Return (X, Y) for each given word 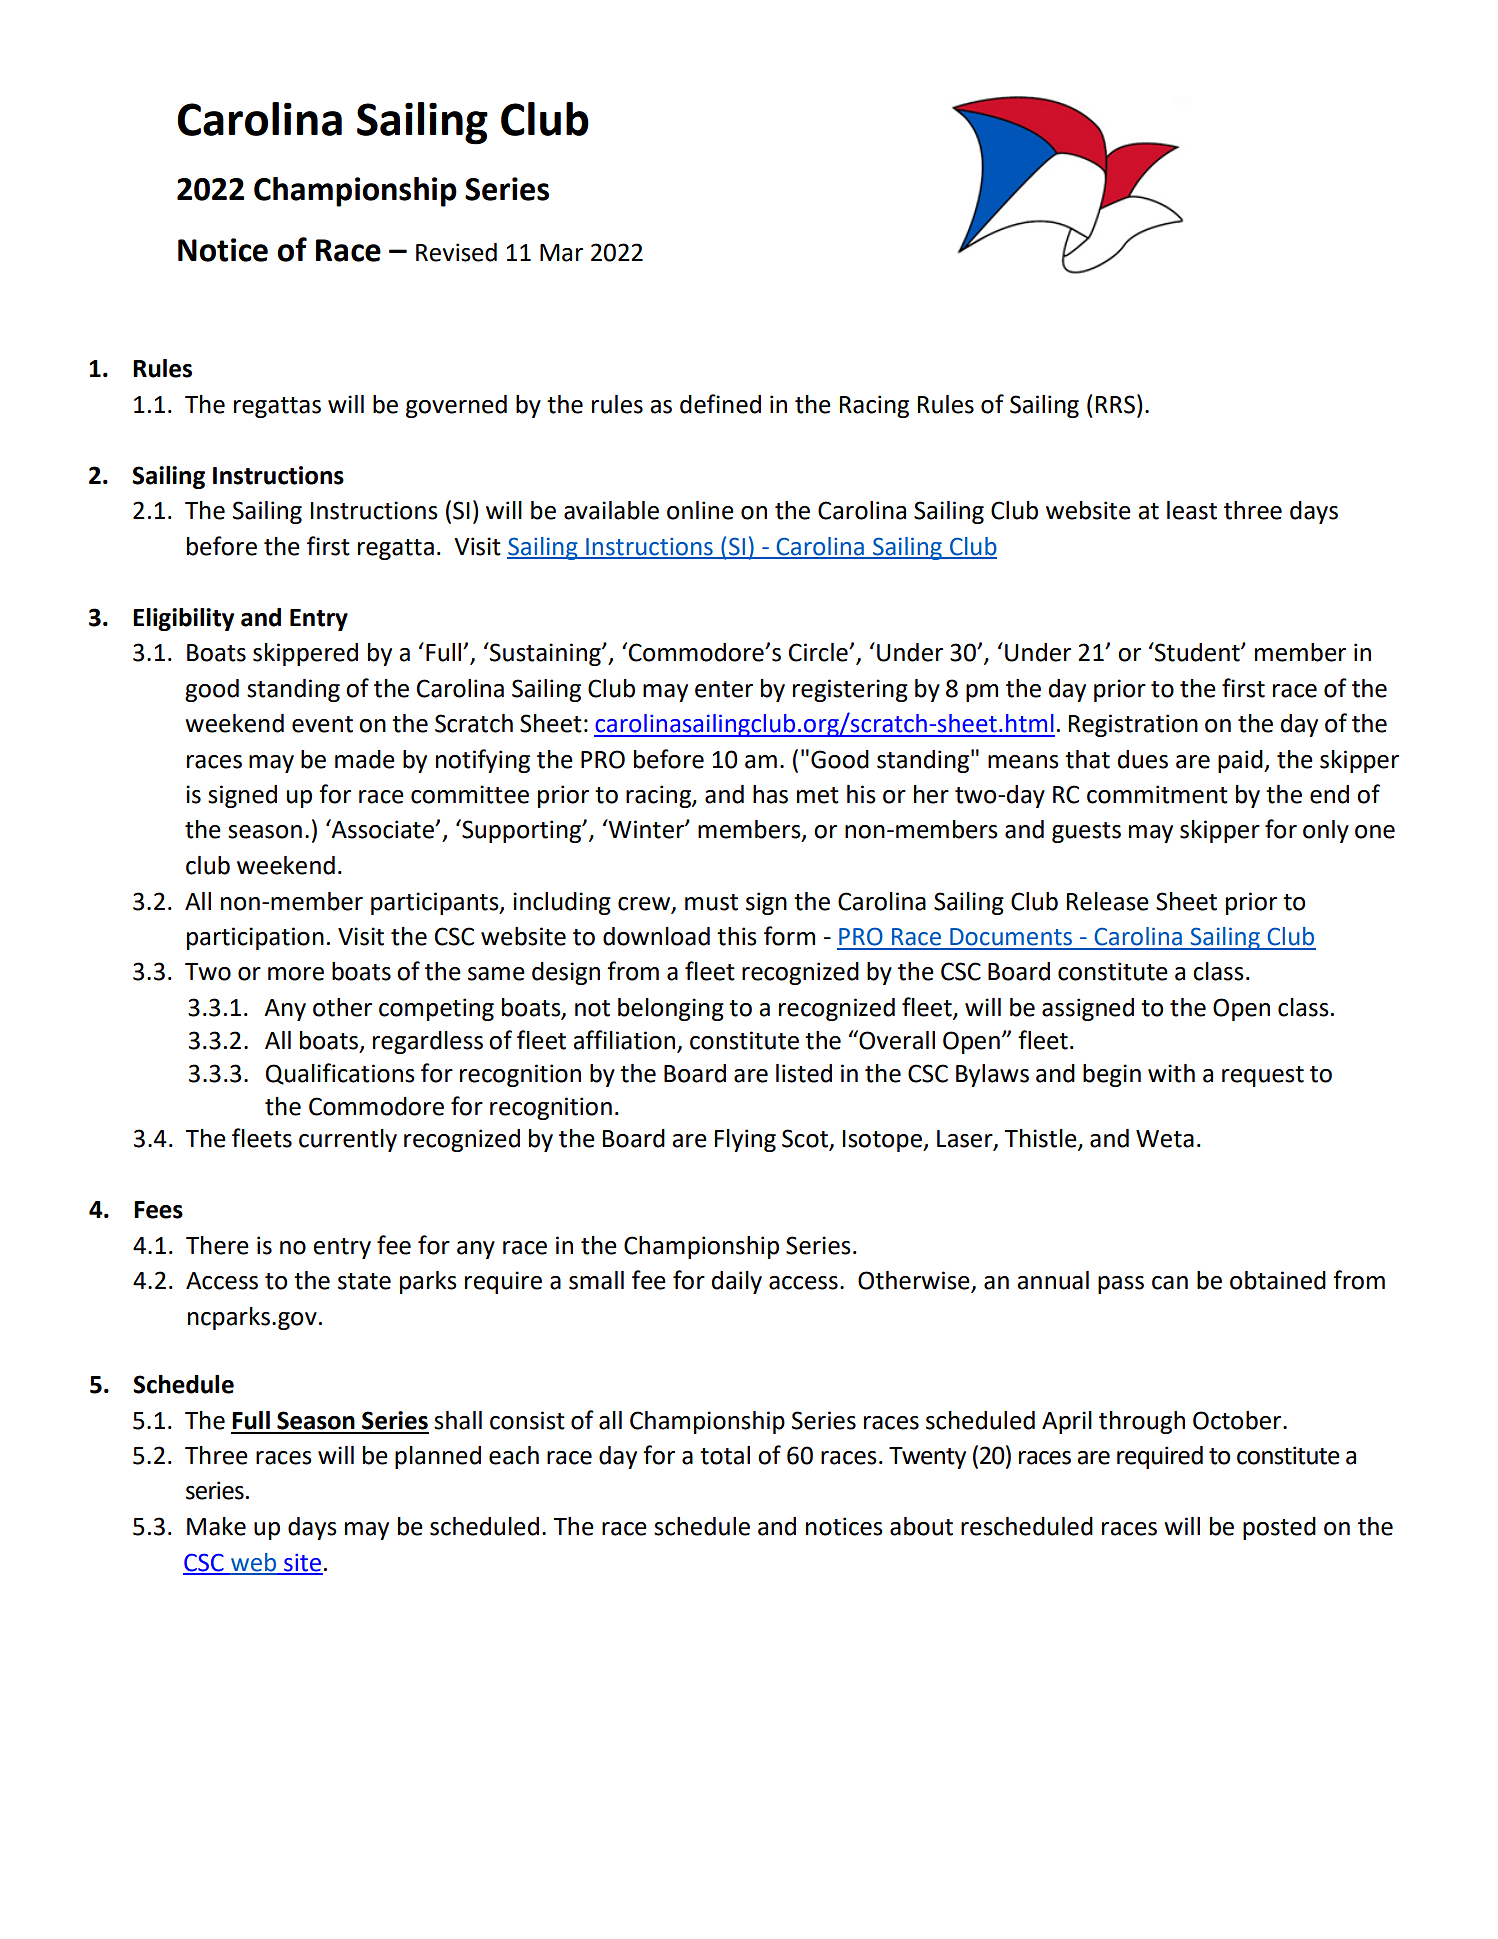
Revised (456, 252)
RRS (1115, 404)
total (725, 1455)
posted (1279, 1528)
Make (216, 1526)
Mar (561, 253)
